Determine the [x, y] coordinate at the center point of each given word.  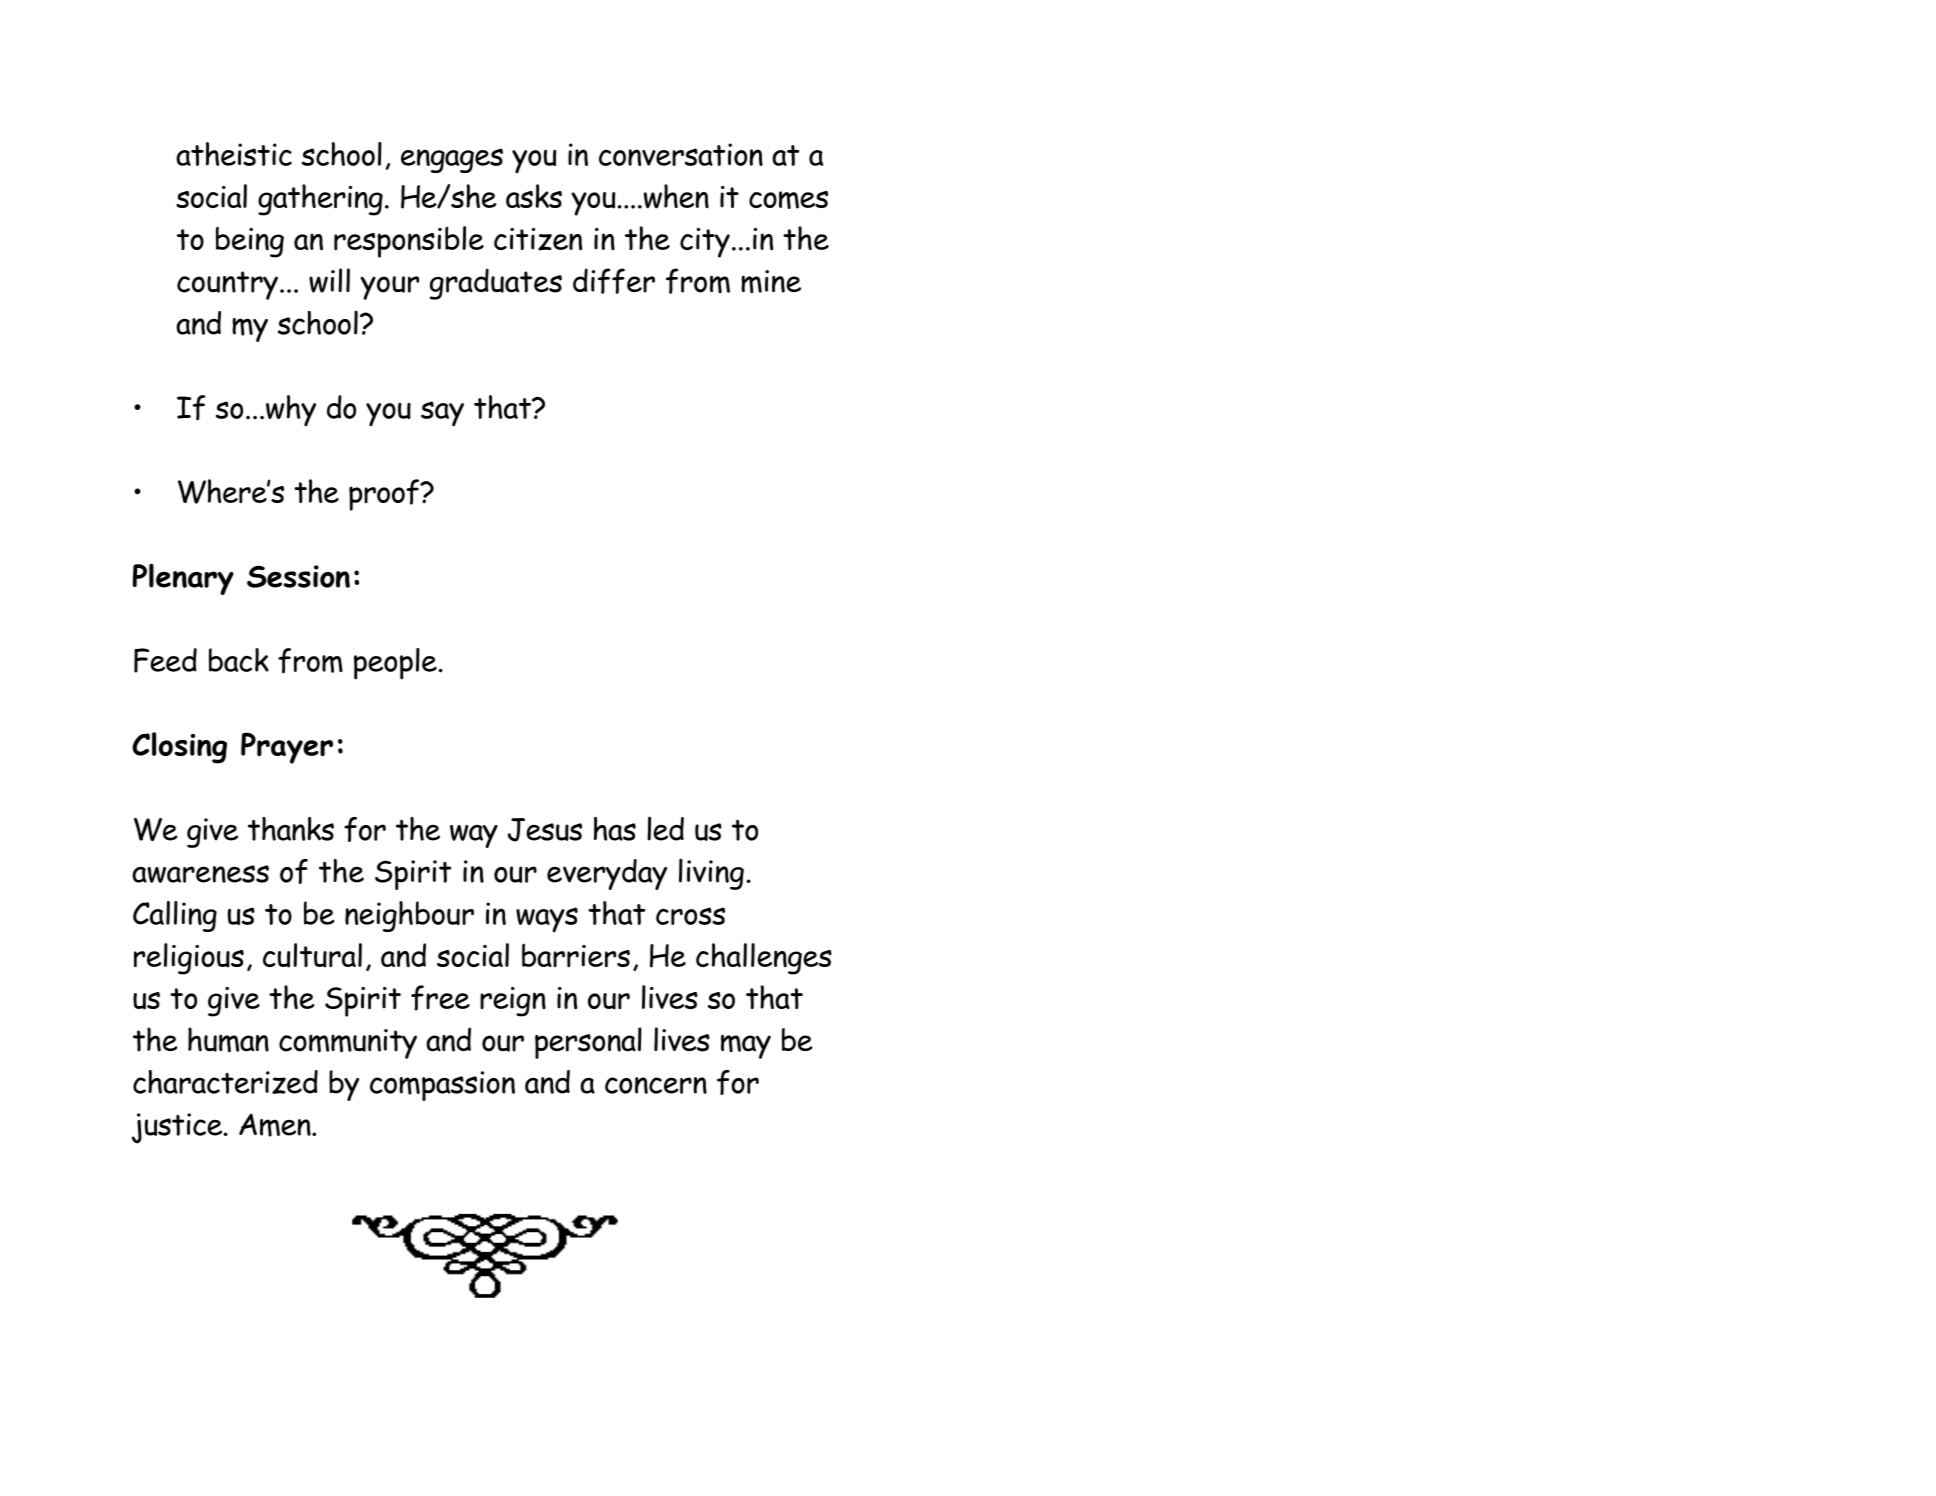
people [395, 664]
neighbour [409, 916]
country [227, 285]
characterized [225, 1082]
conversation [681, 154]
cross [690, 916]
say [442, 414]
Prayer [287, 748]
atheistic [234, 154]
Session [298, 576]
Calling [175, 916]
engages [452, 160]
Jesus [545, 830]
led [665, 828]
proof [385, 495]
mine [771, 282]
